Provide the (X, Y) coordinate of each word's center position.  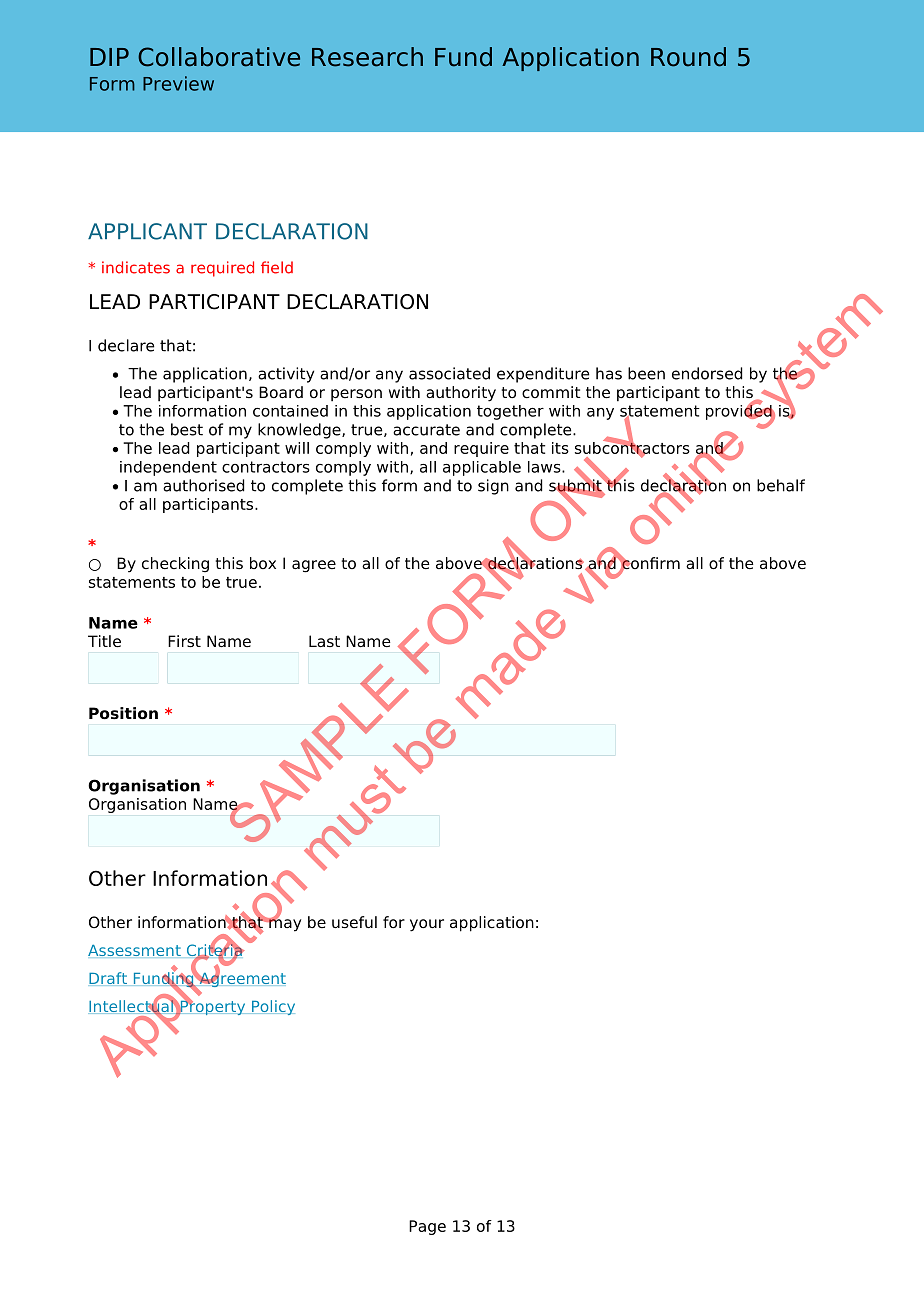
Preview (178, 83)
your (427, 925)
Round (688, 57)
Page (427, 1227)
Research (367, 57)
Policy (272, 1007)
